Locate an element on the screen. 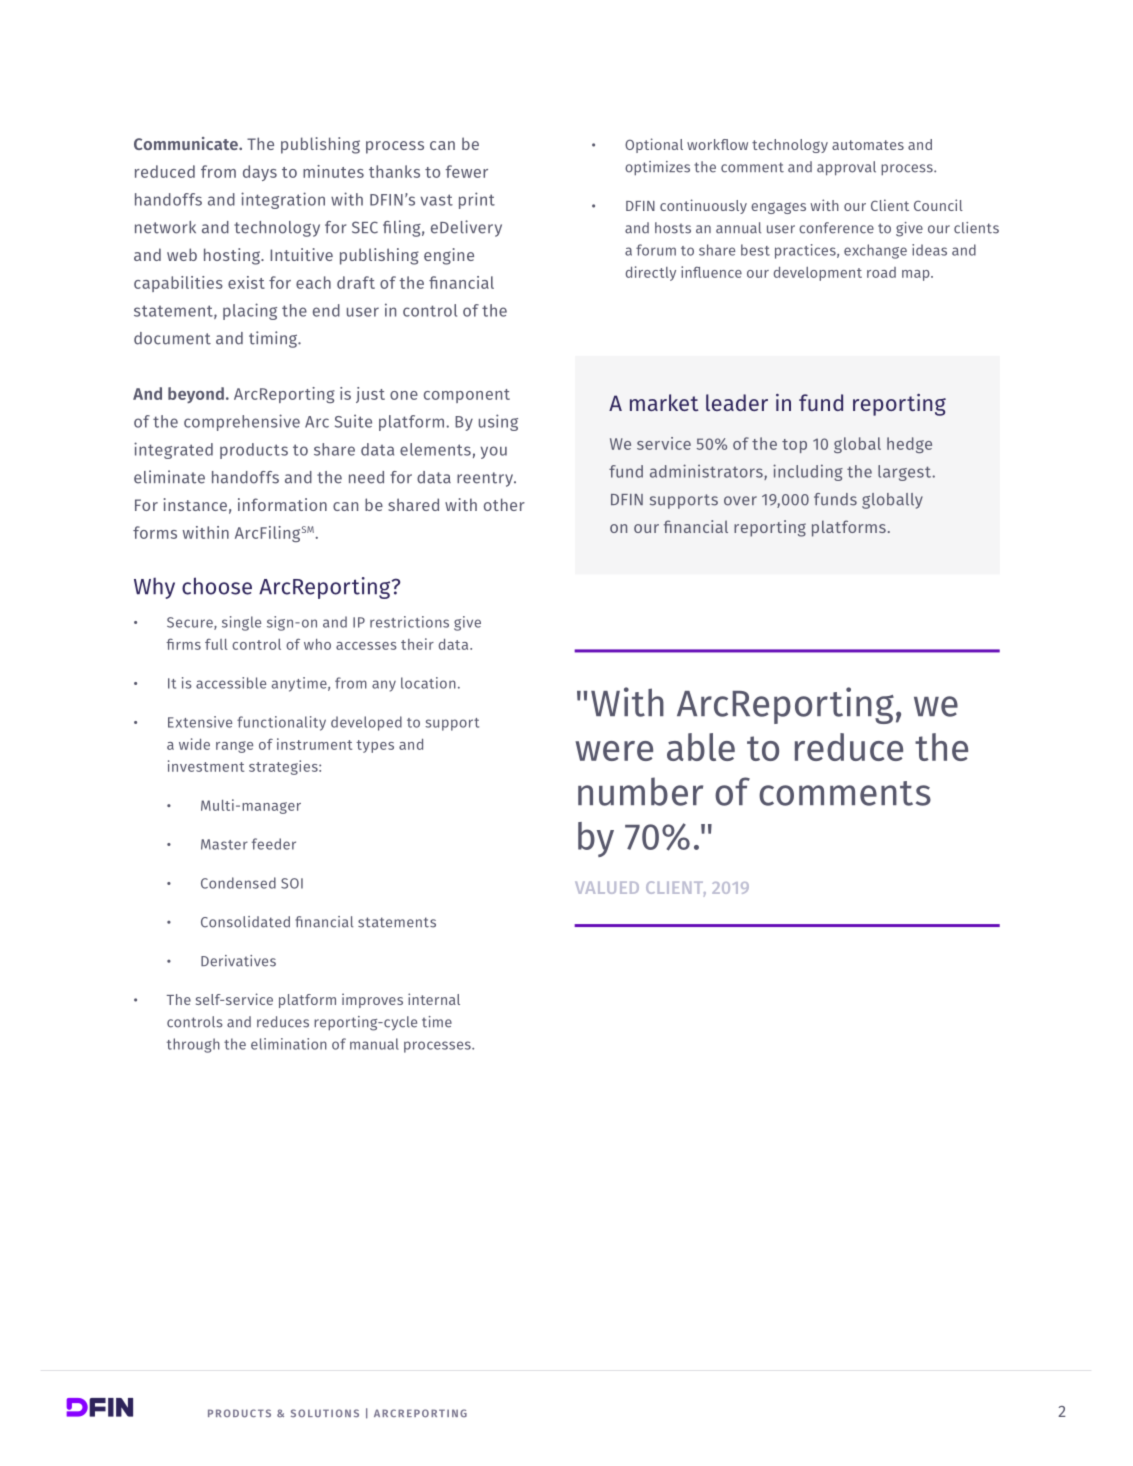  including is located at coordinates (808, 472).
